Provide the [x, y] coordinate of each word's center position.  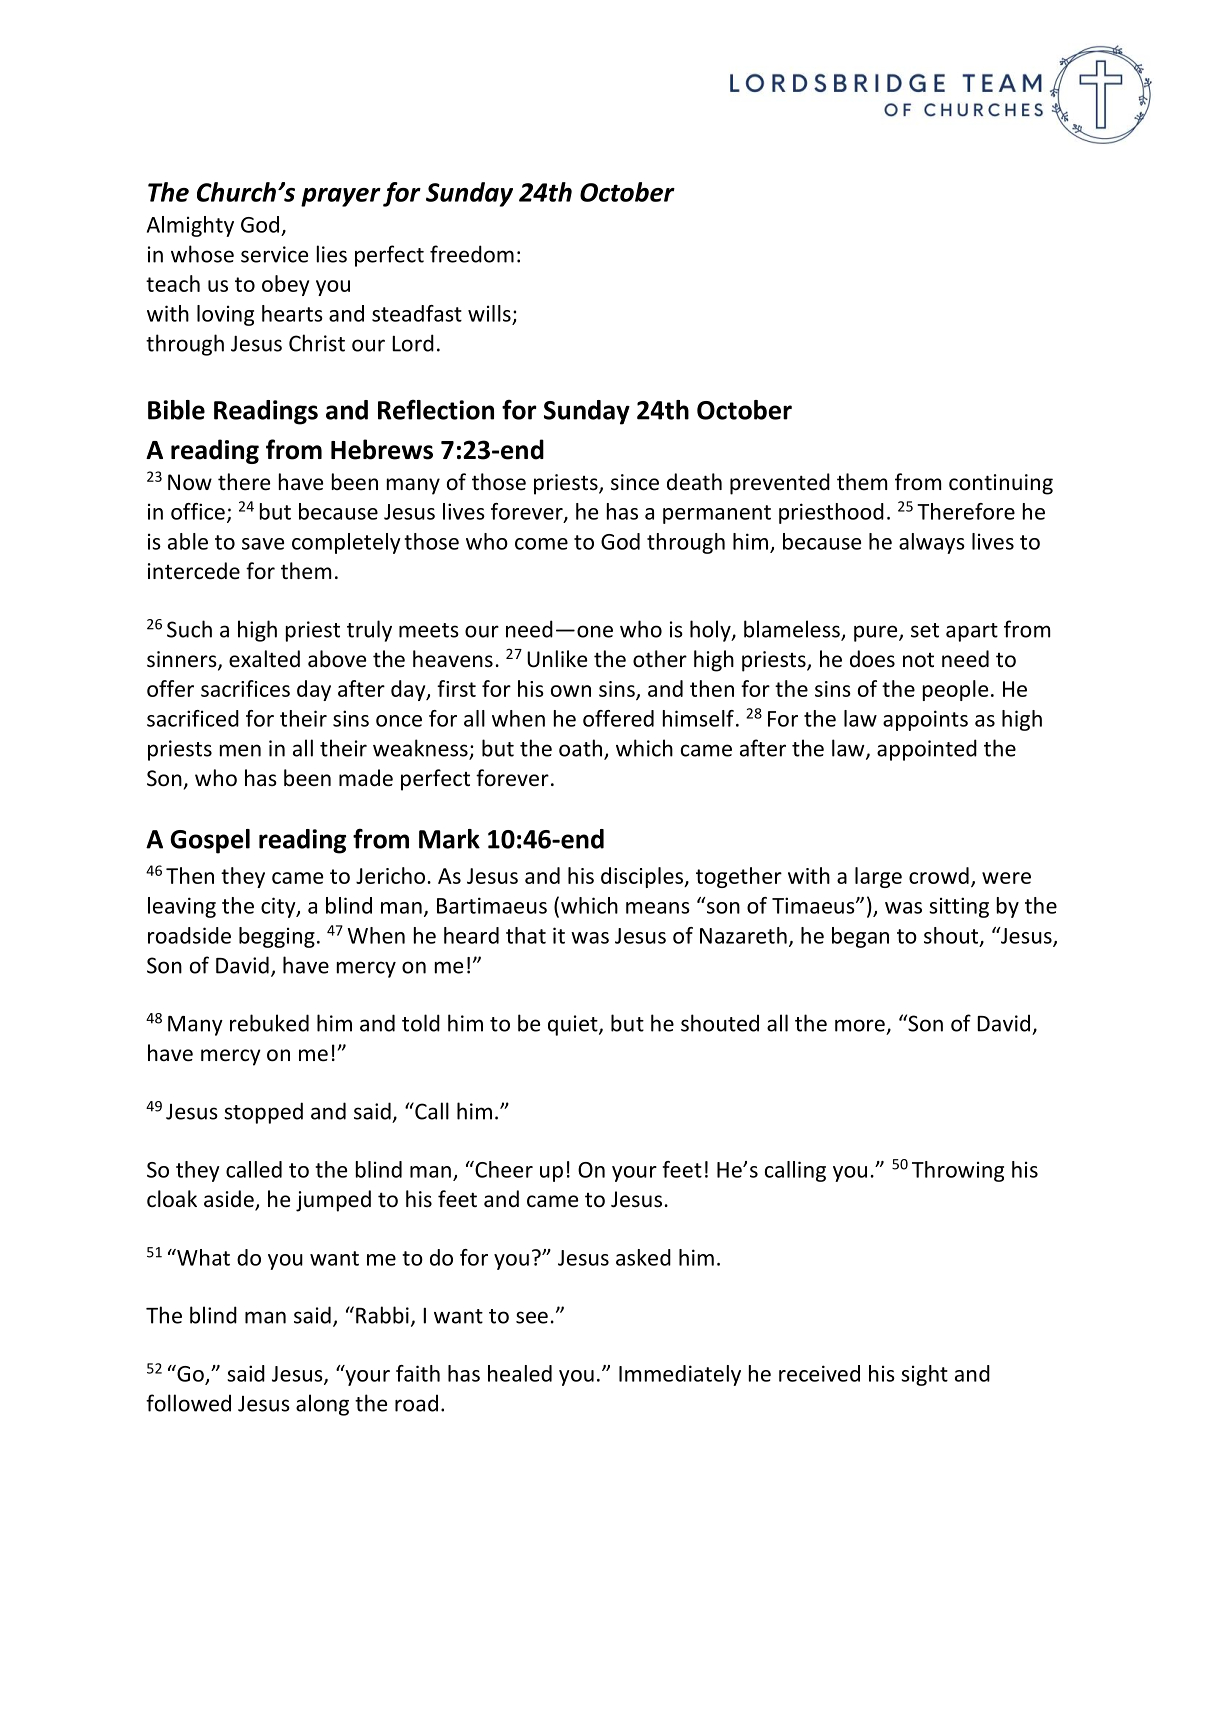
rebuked [269, 1023]
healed [520, 1373]
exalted [264, 659]
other [660, 659]
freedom [472, 254]
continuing [1001, 484]
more [860, 1025]
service [274, 254]
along [322, 1405]
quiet [574, 1025]
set [925, 630]
